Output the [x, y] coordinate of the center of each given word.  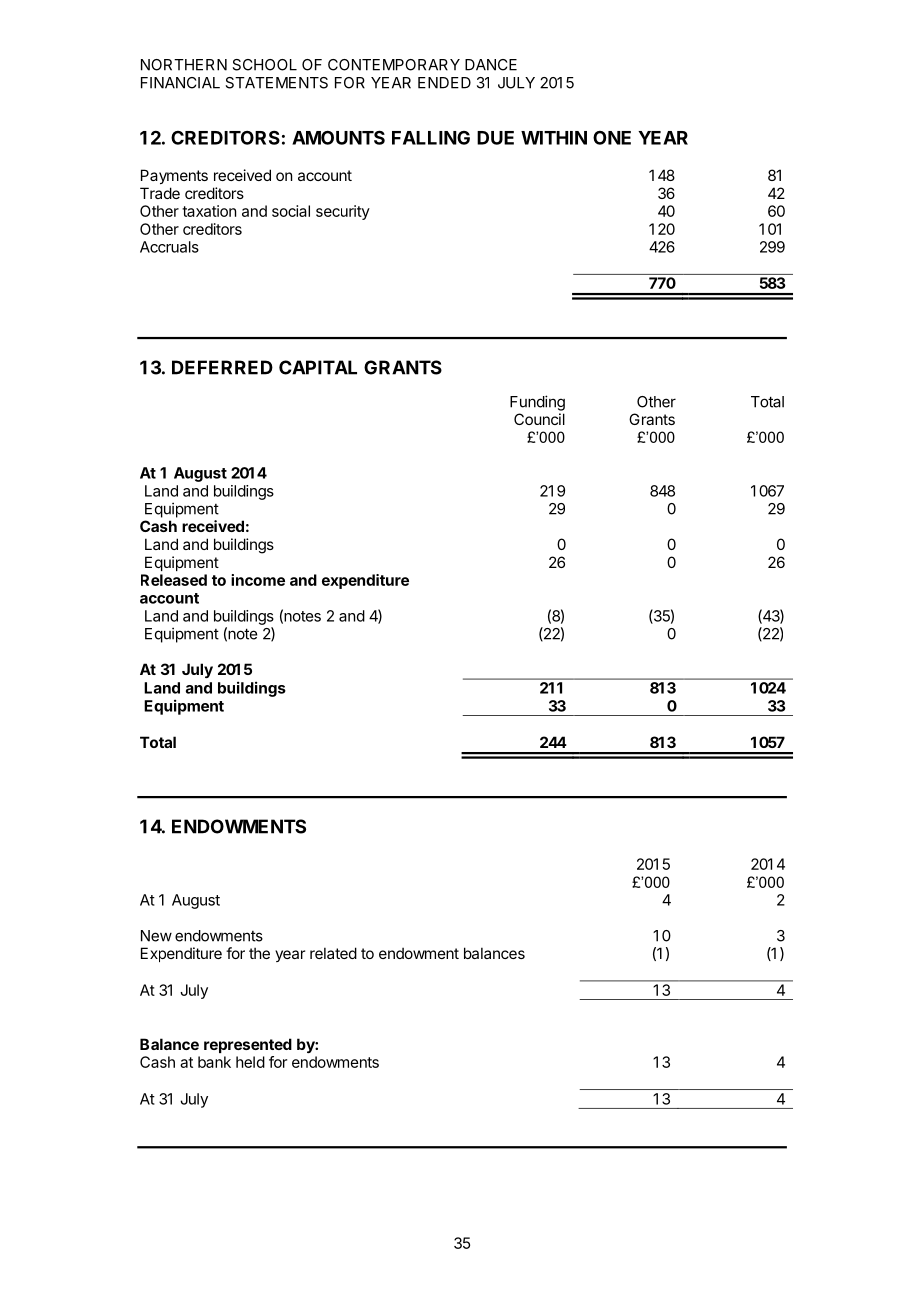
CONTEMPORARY [394, 65]
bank [214, 1062]
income [258, 580]
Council [539, 419]
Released [174, 580]
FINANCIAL [180, 83]
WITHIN [554, 138]
